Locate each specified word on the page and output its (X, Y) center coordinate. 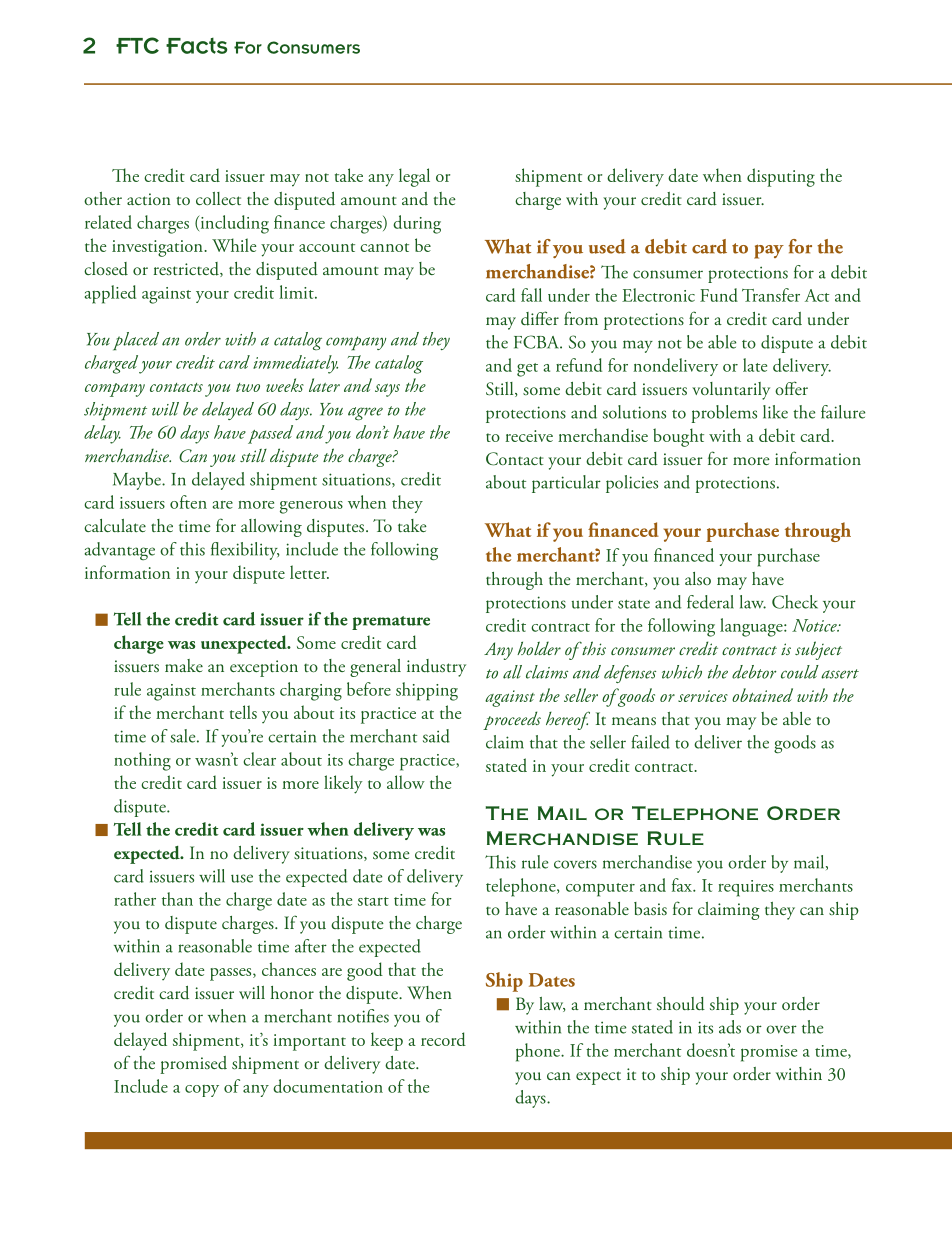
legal (414, 177)
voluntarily (731, 391)
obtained (762, 695)
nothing (142, 761)
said (436, 736)
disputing (781, 177)
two (248, 387)
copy (202, 1091)
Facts (196, 46)
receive (529, 436)
